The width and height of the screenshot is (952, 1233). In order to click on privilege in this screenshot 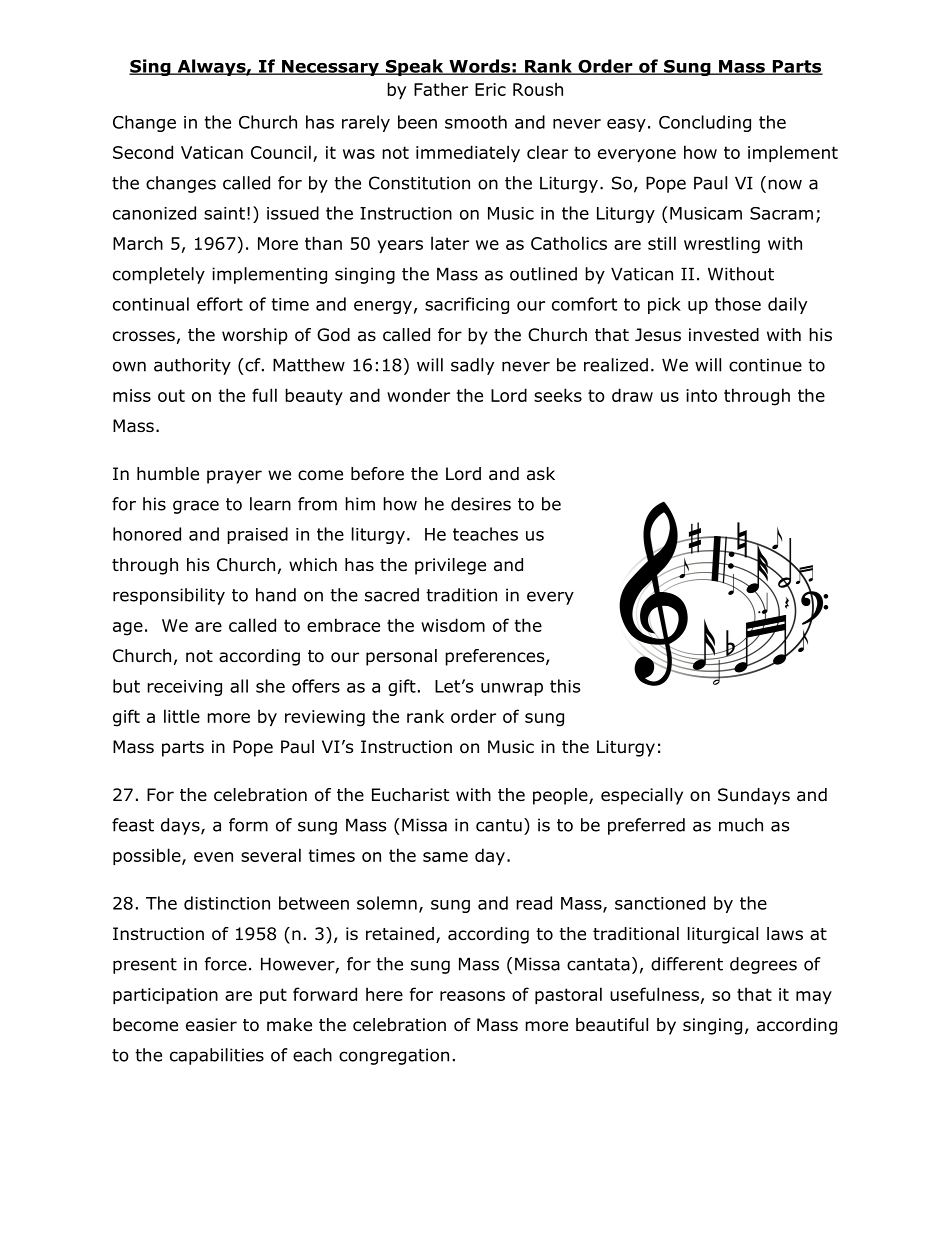, I will do `click(450, 566)`.
